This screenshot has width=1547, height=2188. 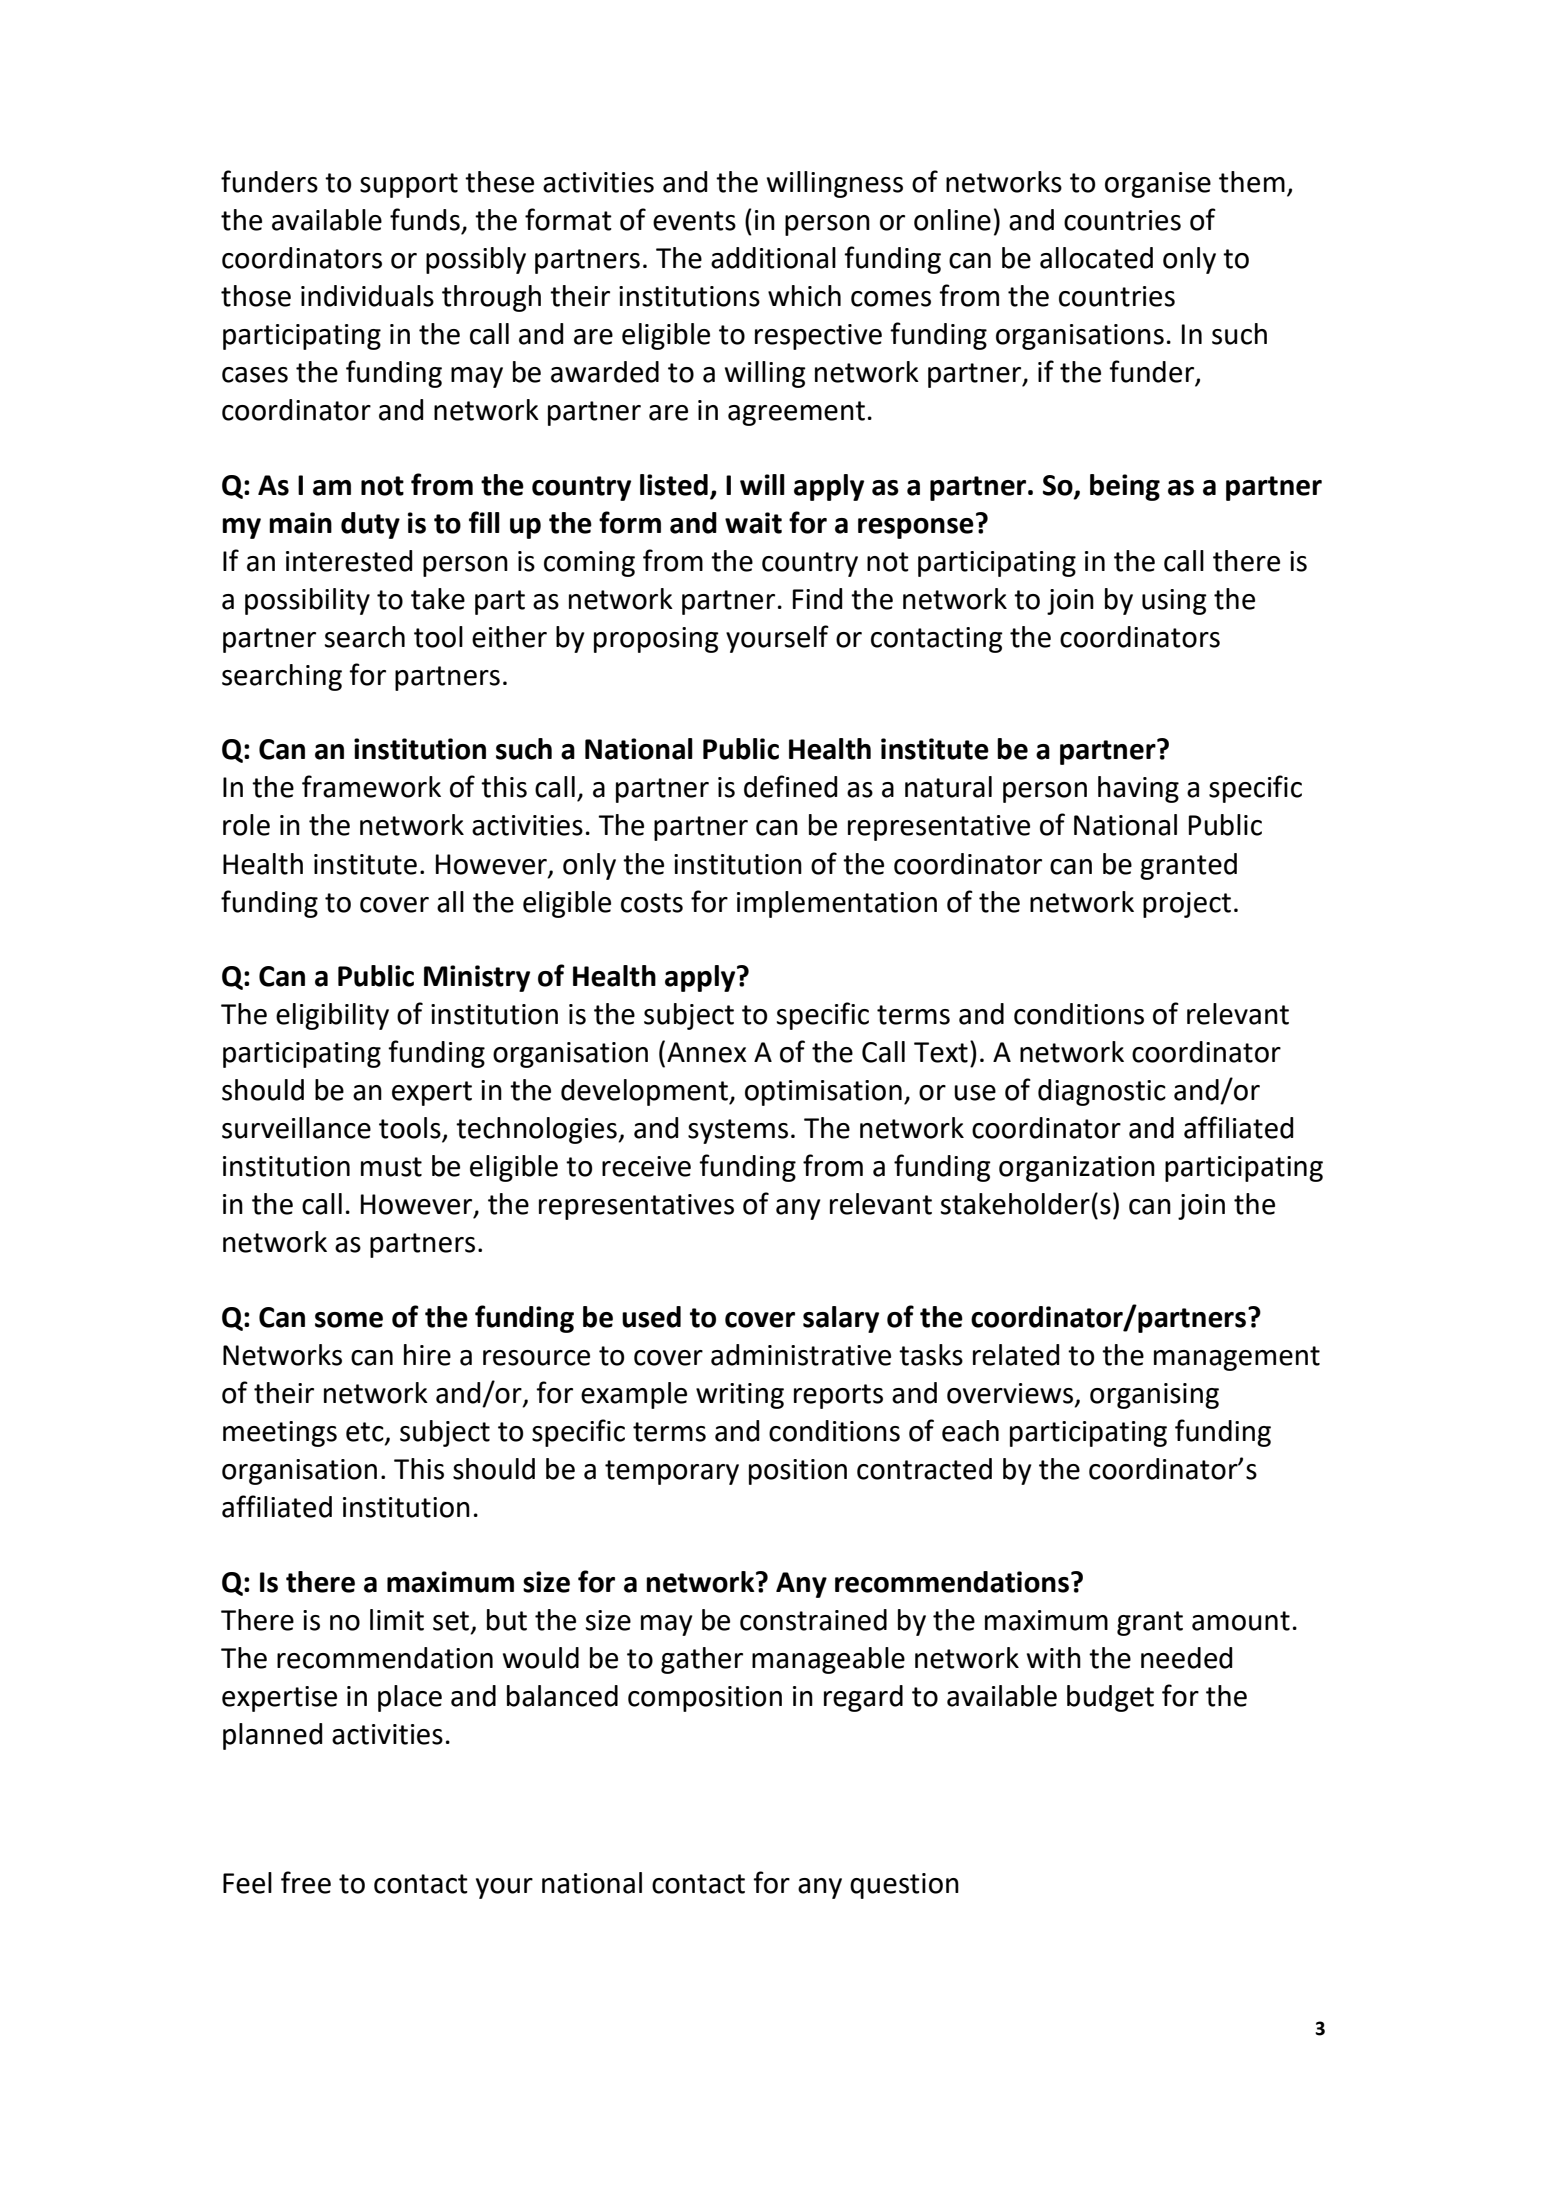 I want to click on eligibility, so click(x=332, y=1016).
